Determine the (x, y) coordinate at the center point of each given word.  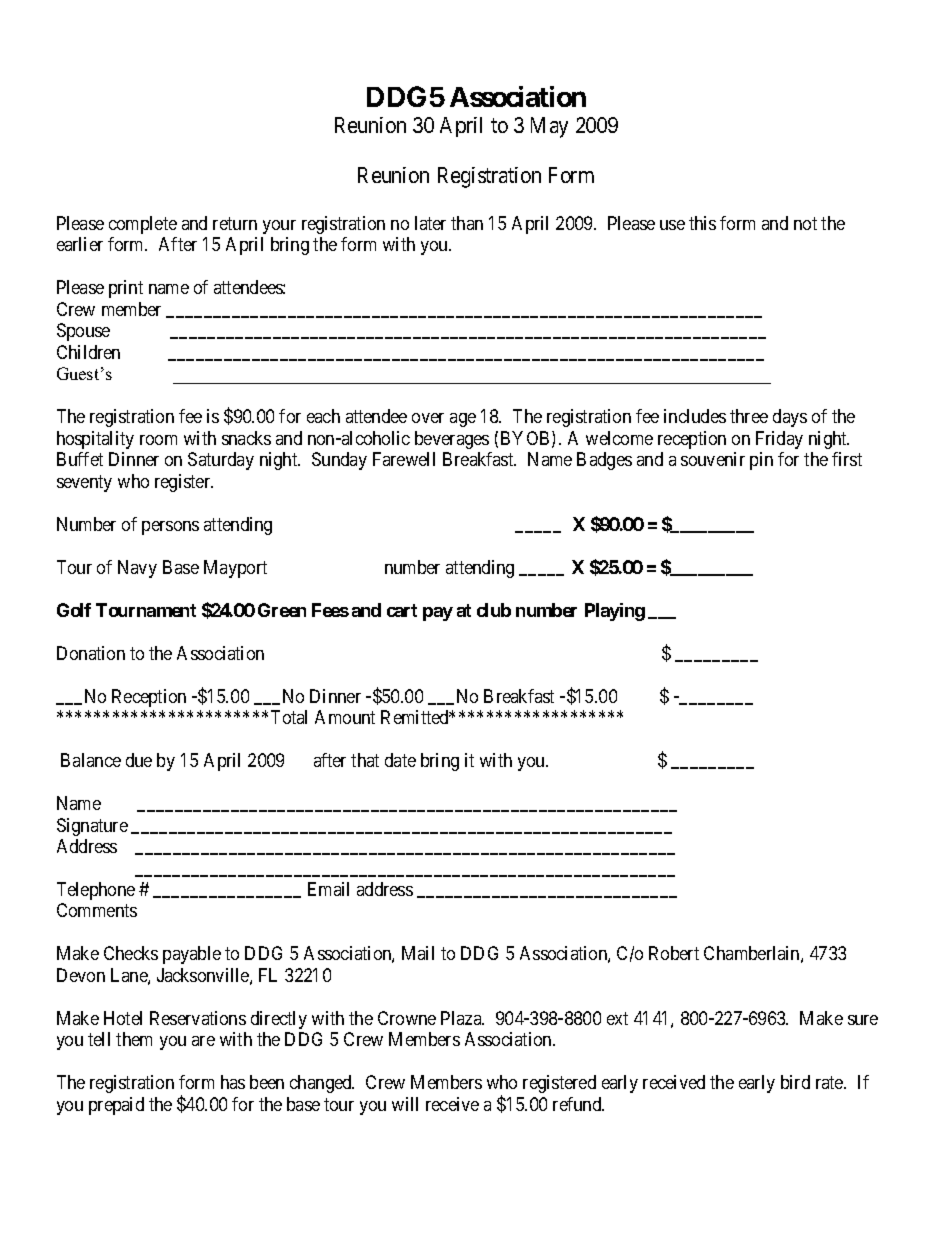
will (405, 1104)
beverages (452, 440)
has (233, 1082)
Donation (91, 653)
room (158, 440)
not (805, 223)
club (494, 610)
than (467, 223)
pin (761, 461)
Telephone (96, 891)
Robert (674, 953)
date (400, 760)
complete (143, 225)
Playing (615, 612)
